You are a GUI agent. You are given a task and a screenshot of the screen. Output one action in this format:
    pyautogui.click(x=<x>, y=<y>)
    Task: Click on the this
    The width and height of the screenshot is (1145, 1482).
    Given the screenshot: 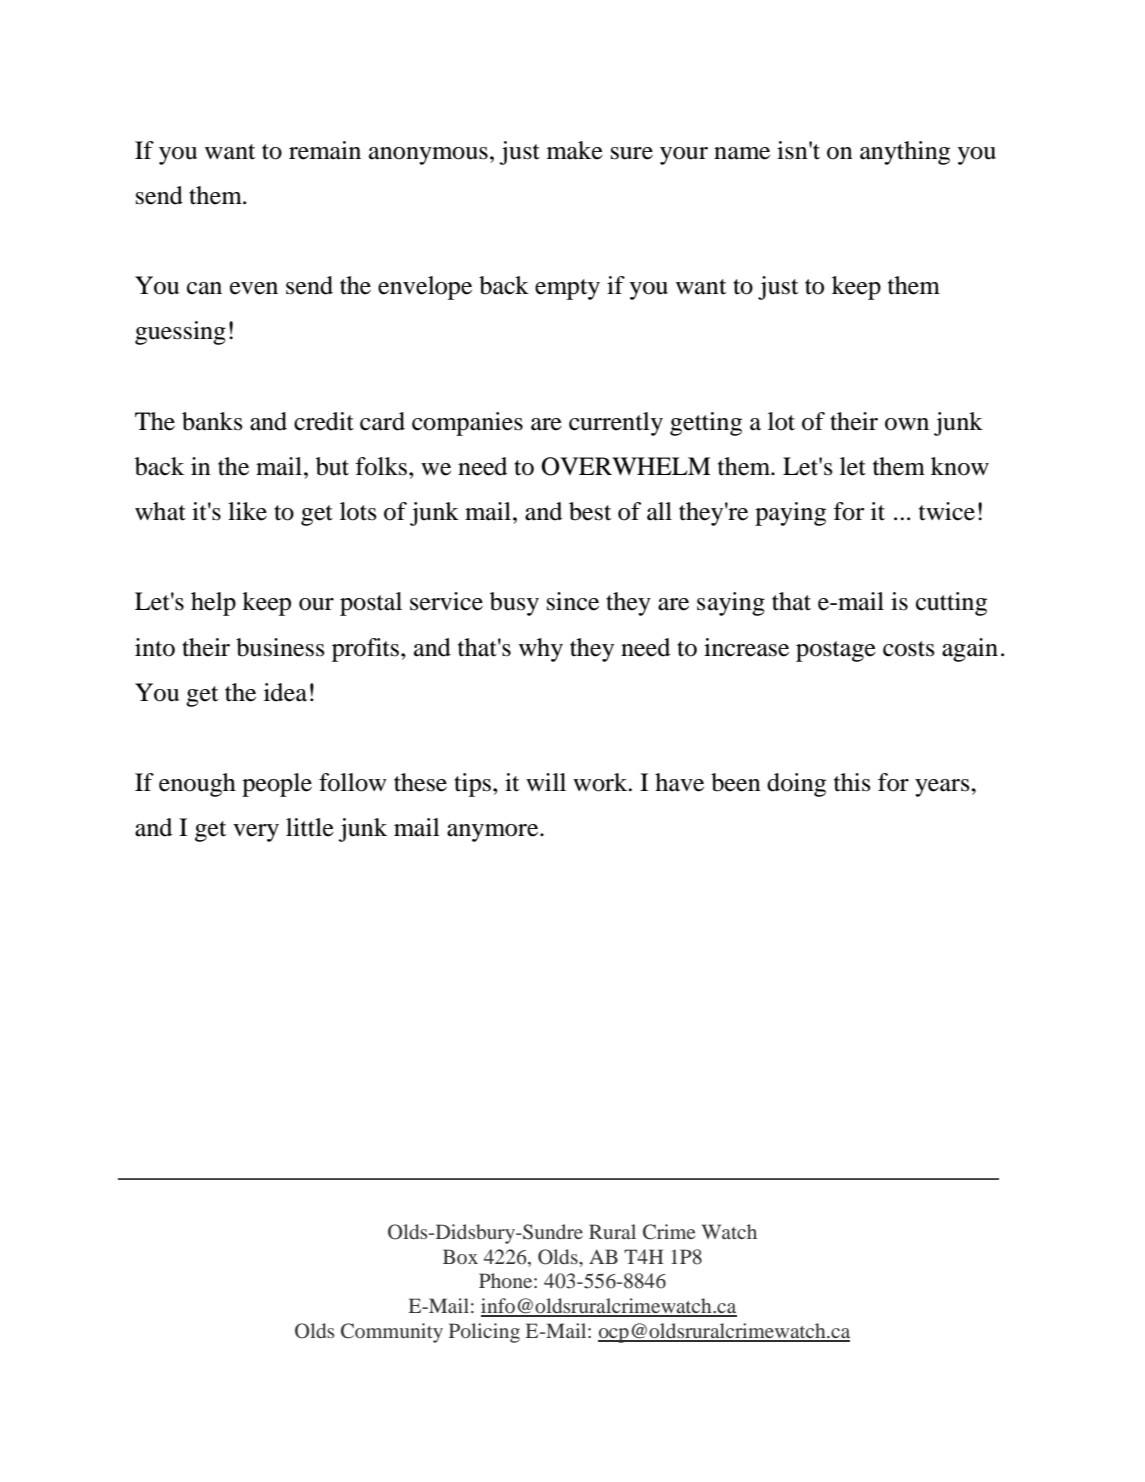 What is the action you would take?
    pyautogui.click(x=852, y=782)
